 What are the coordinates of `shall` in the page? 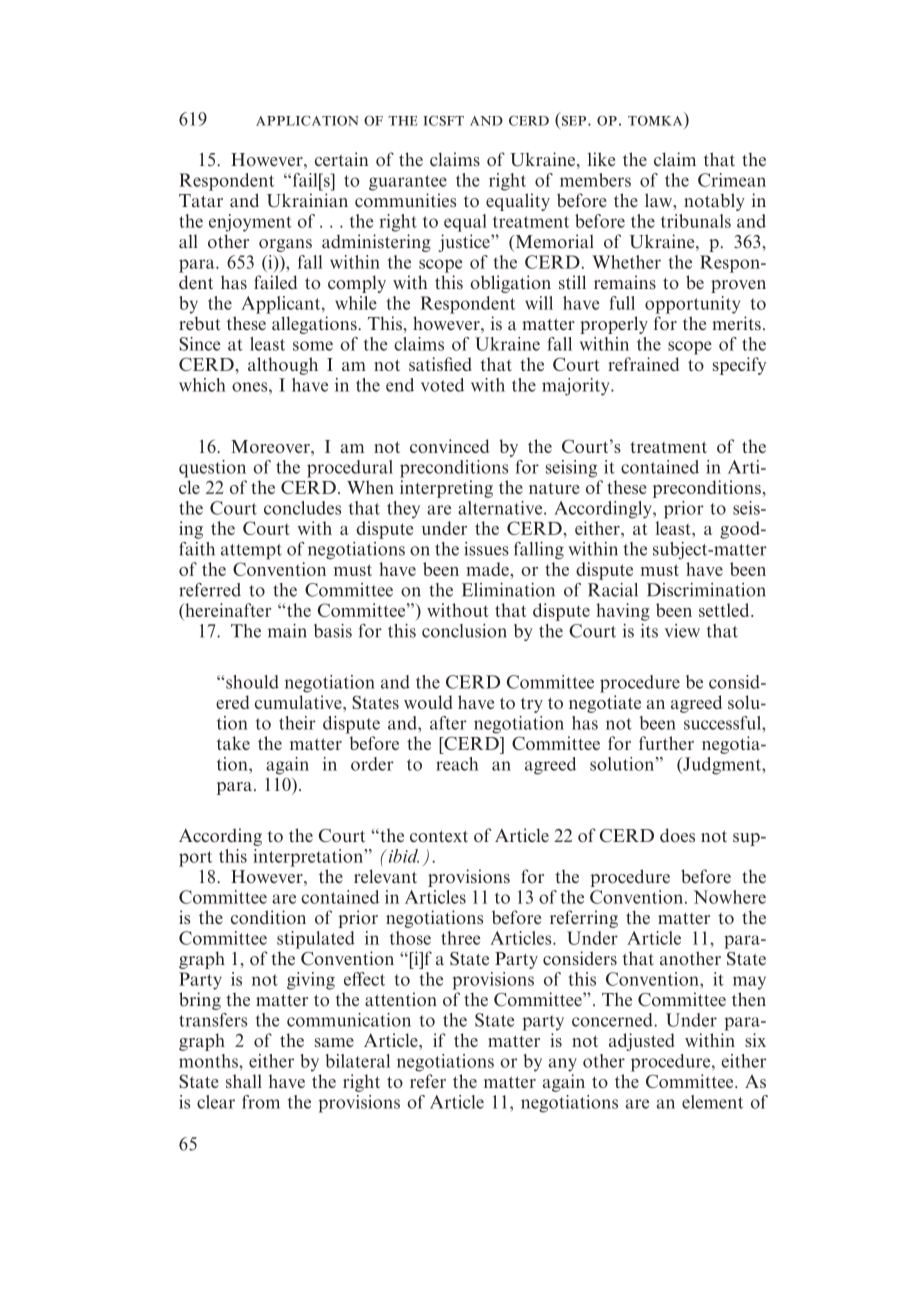 It's located at (244, 1081).
